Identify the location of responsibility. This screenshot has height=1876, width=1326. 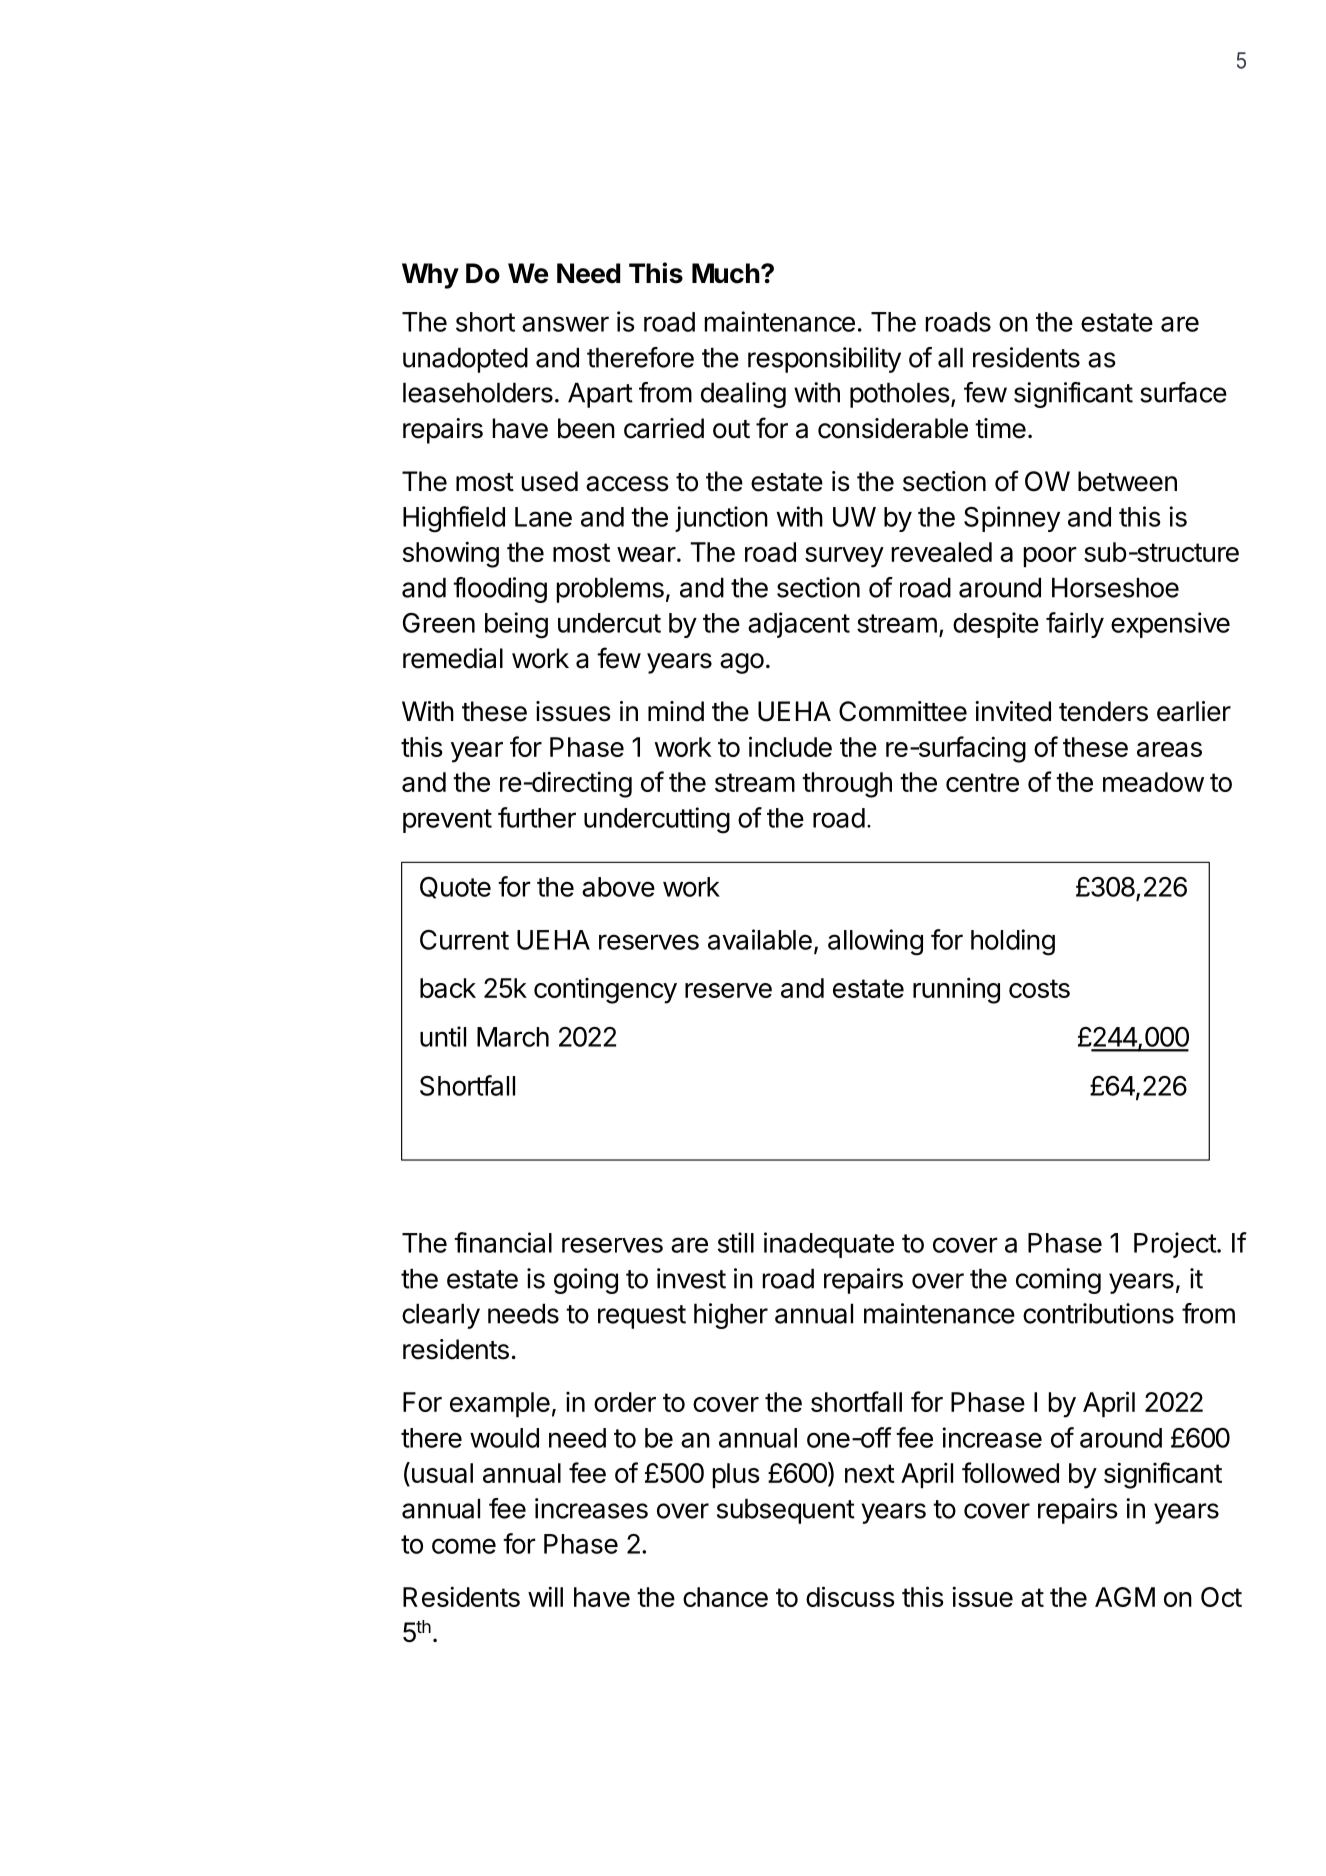
(824, 360).
